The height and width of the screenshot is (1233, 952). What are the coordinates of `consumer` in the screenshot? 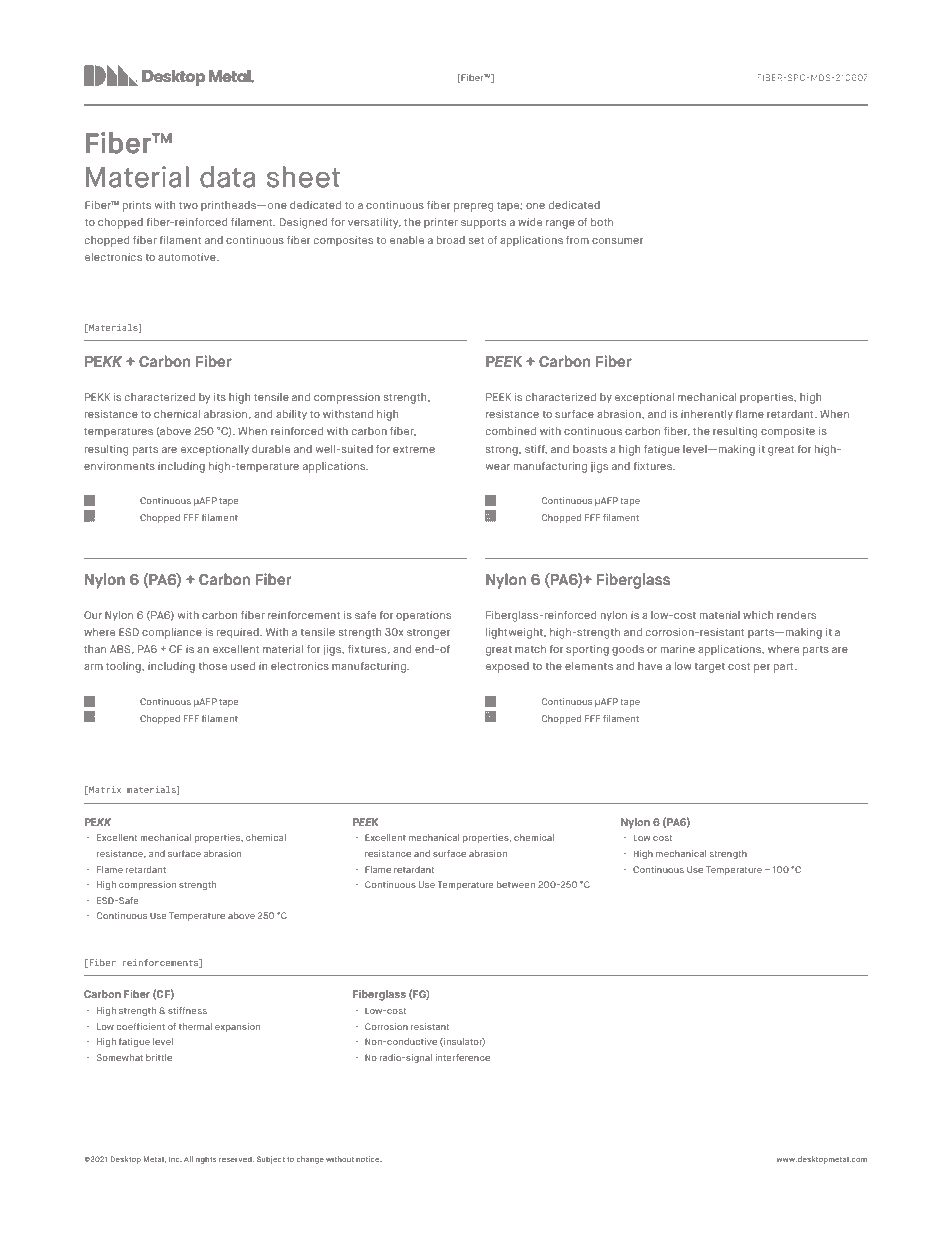 It's located at (617, 241).
